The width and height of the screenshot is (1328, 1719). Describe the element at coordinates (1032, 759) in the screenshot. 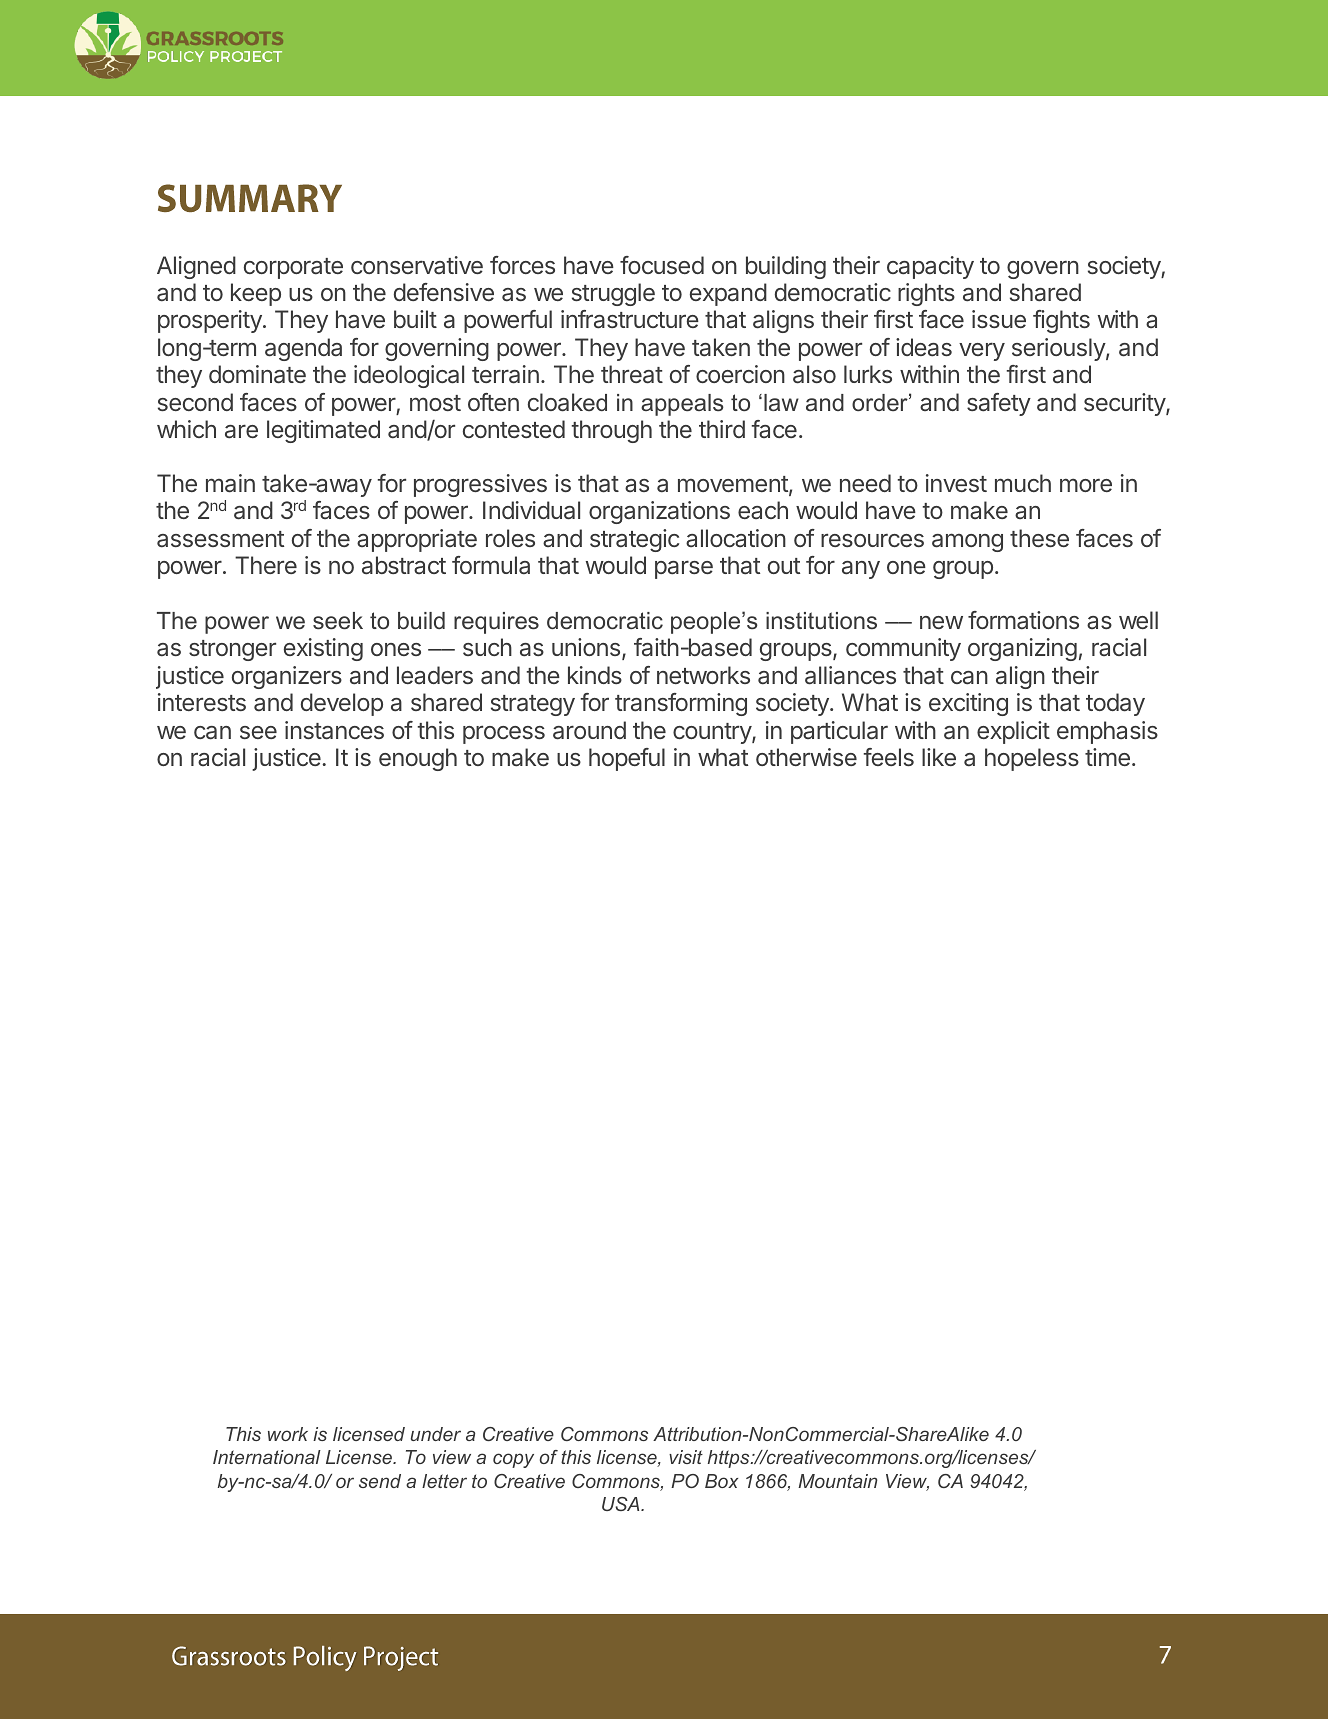

I see `hopeless` at that location.
